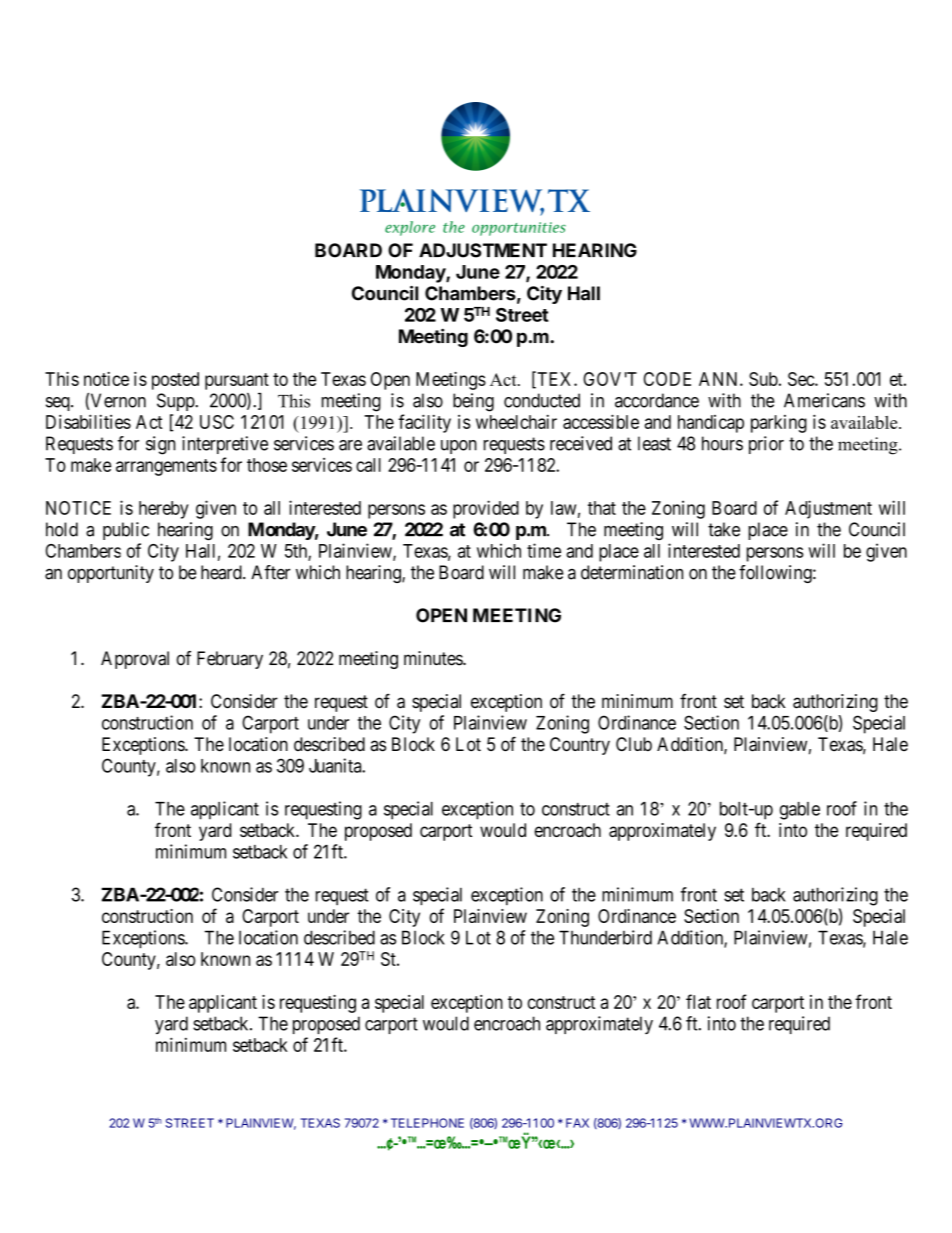 The width and height of the document is (952, 1233). I want to click on opportunity, so click(111, 574).
